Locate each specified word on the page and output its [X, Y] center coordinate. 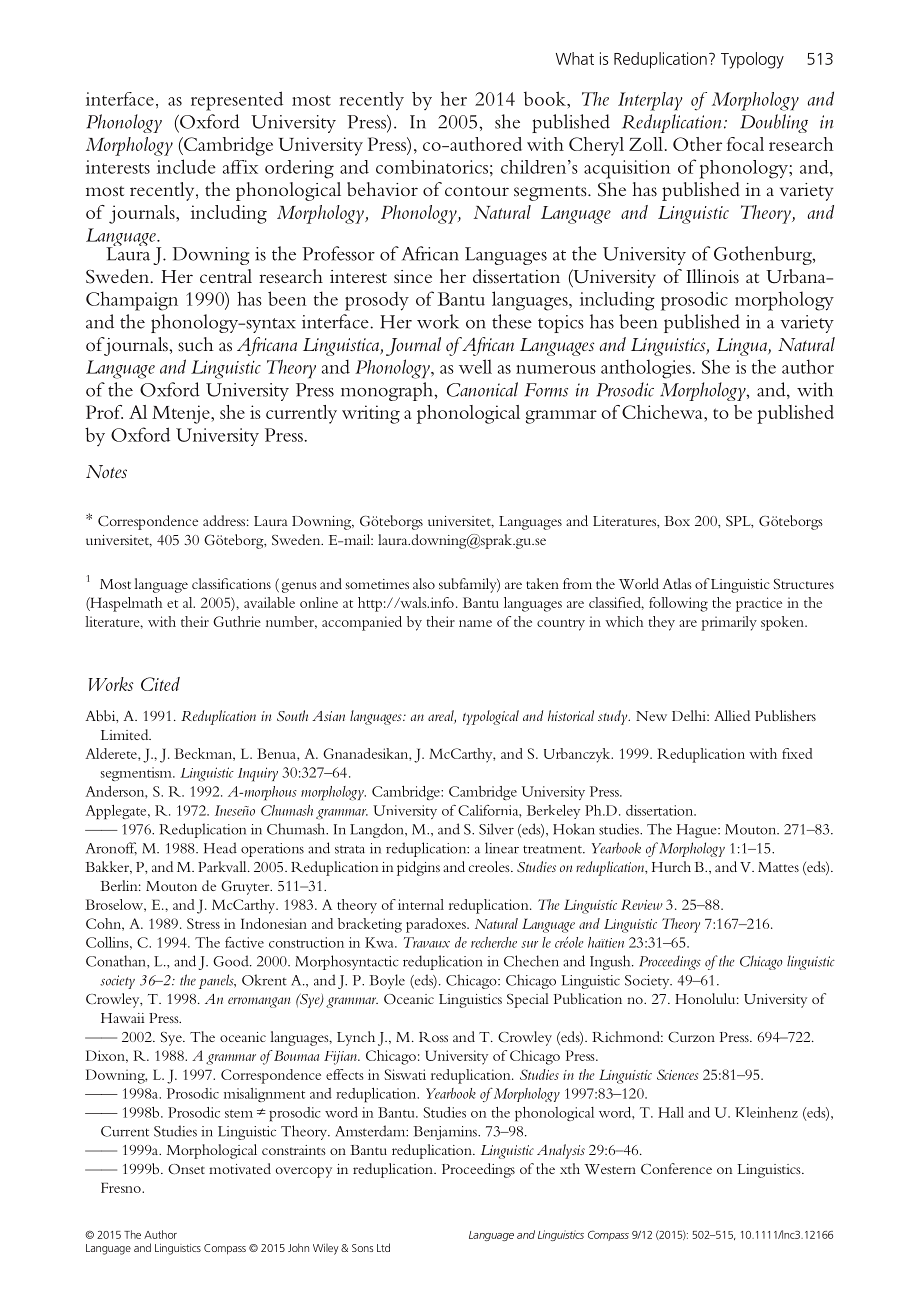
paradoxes [437, 925]
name [475, 623]
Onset [186, 1169]
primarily [729, 623]
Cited [160, 684]
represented [237, 101]
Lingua [742, 347]
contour [477, 191]
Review [642, 904]
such [195, 344]
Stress [203, 923]
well [475, 366]
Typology [752, 60]
